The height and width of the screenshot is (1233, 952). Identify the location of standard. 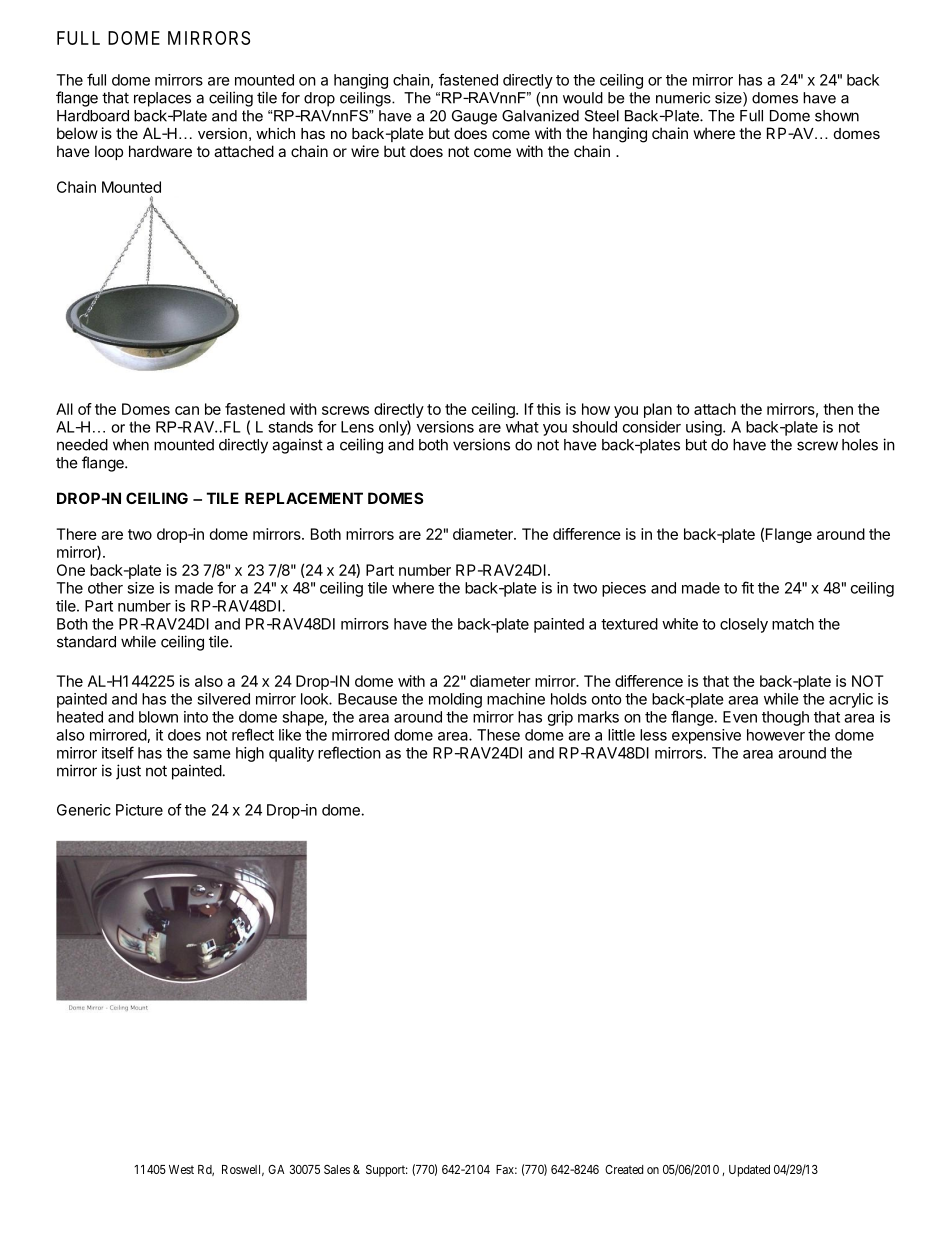
(86, 642).
